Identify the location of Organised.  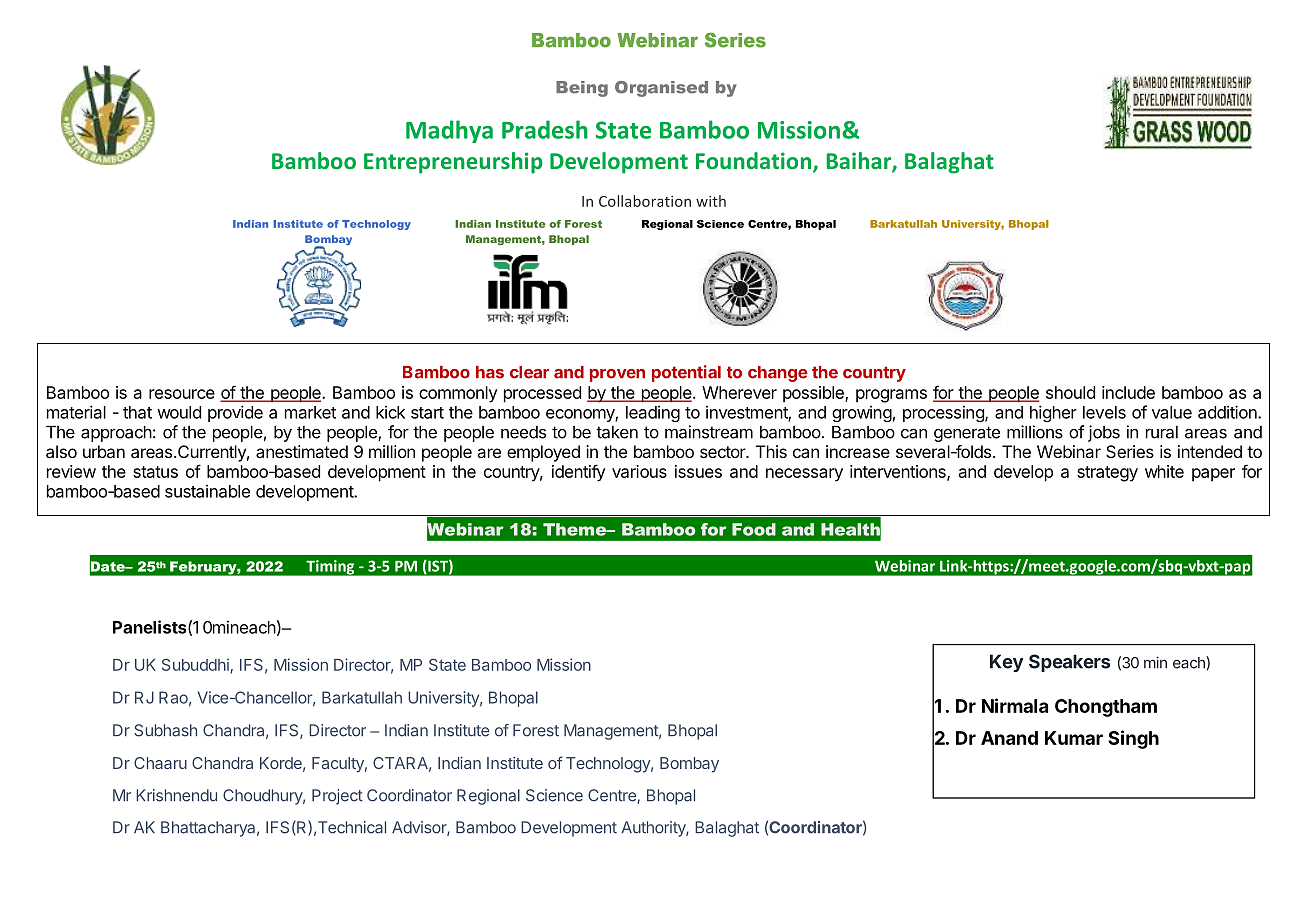
(661, 89).
